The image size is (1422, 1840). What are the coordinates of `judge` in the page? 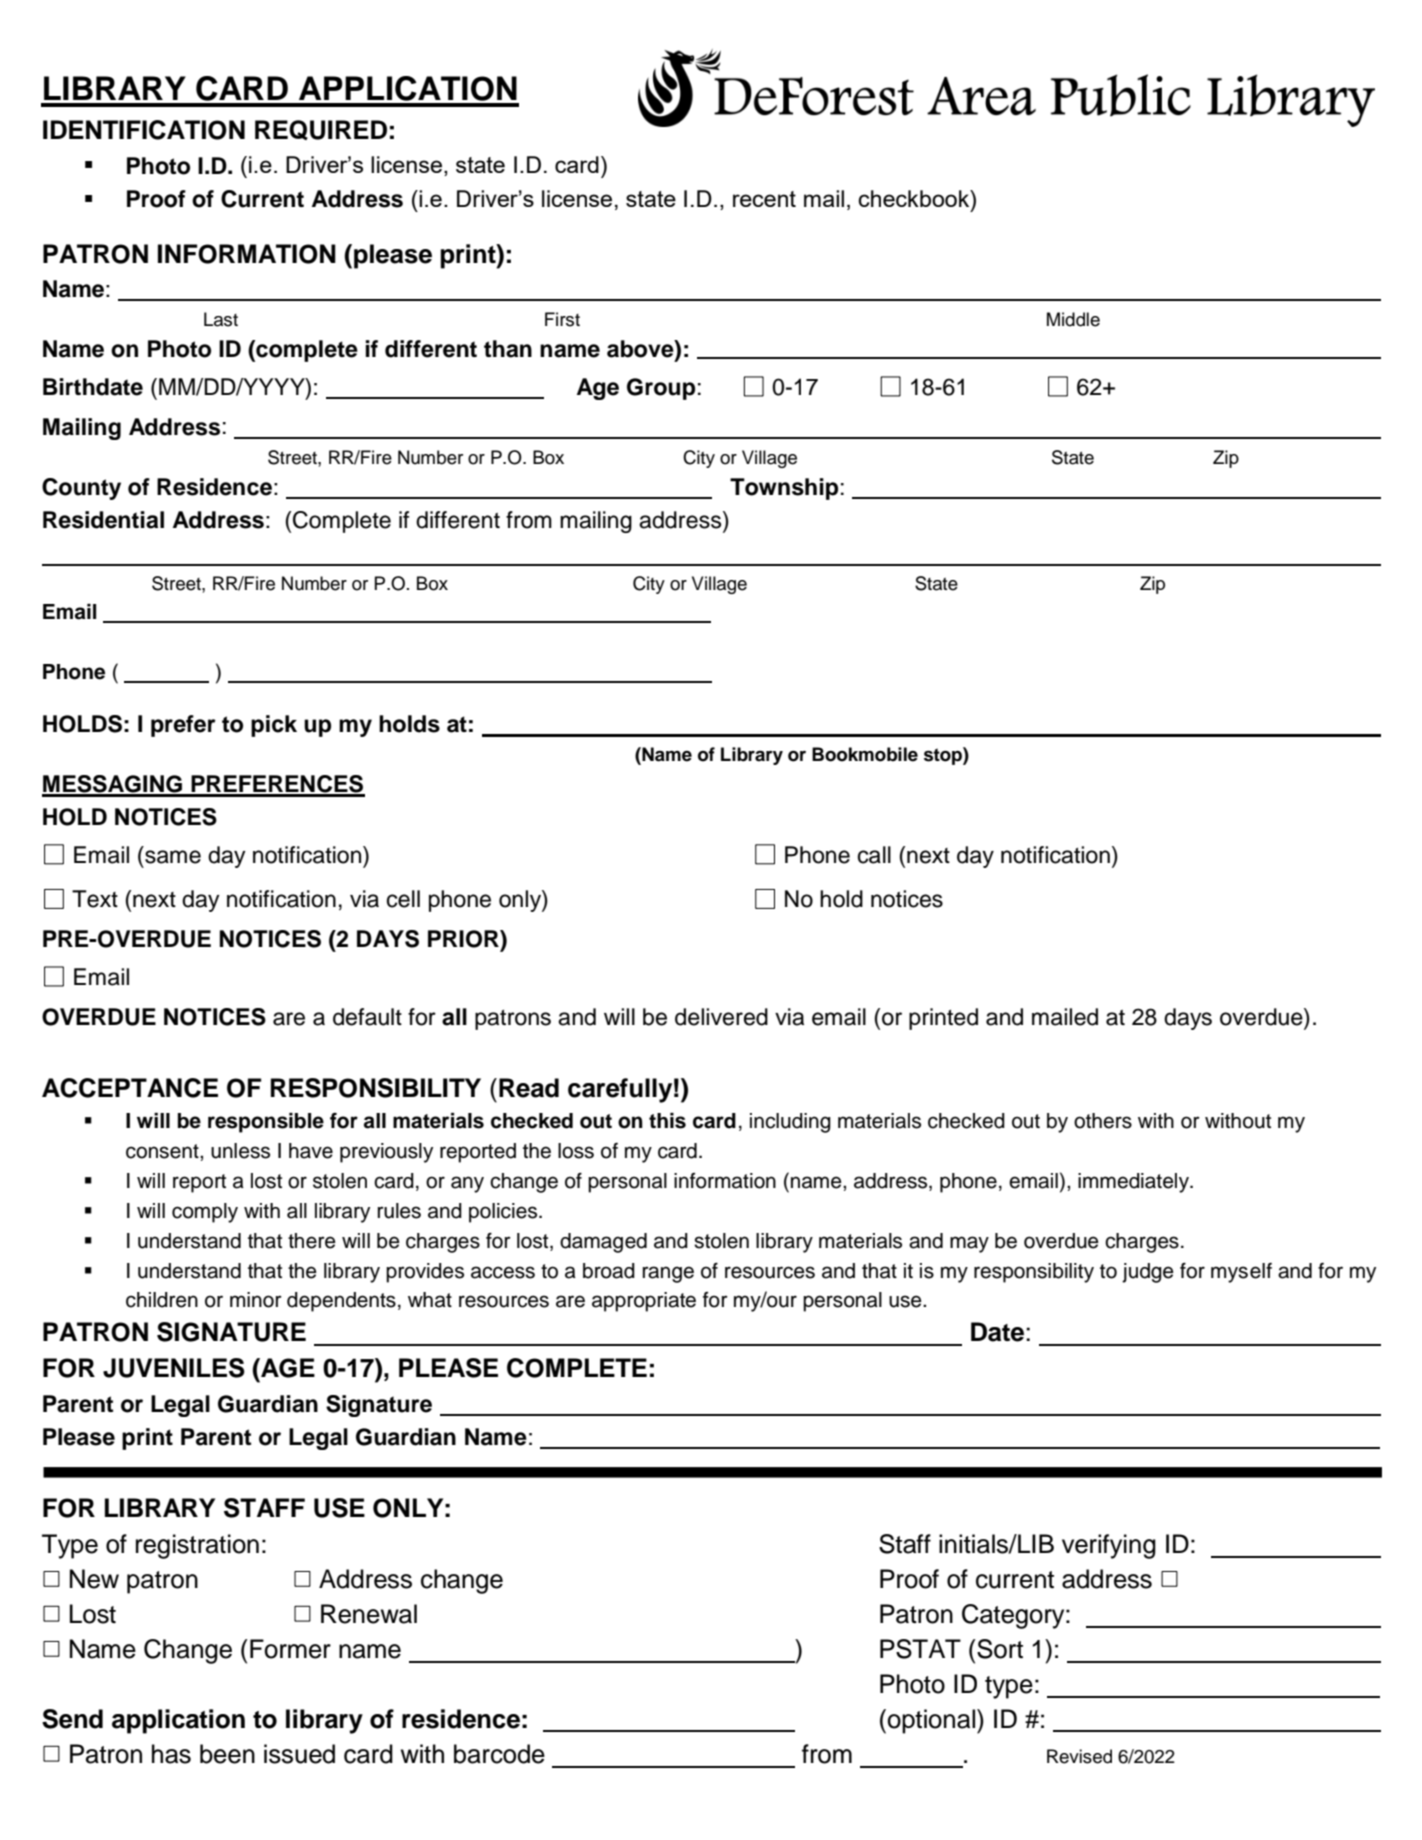 It's located at (1148, 1273).
